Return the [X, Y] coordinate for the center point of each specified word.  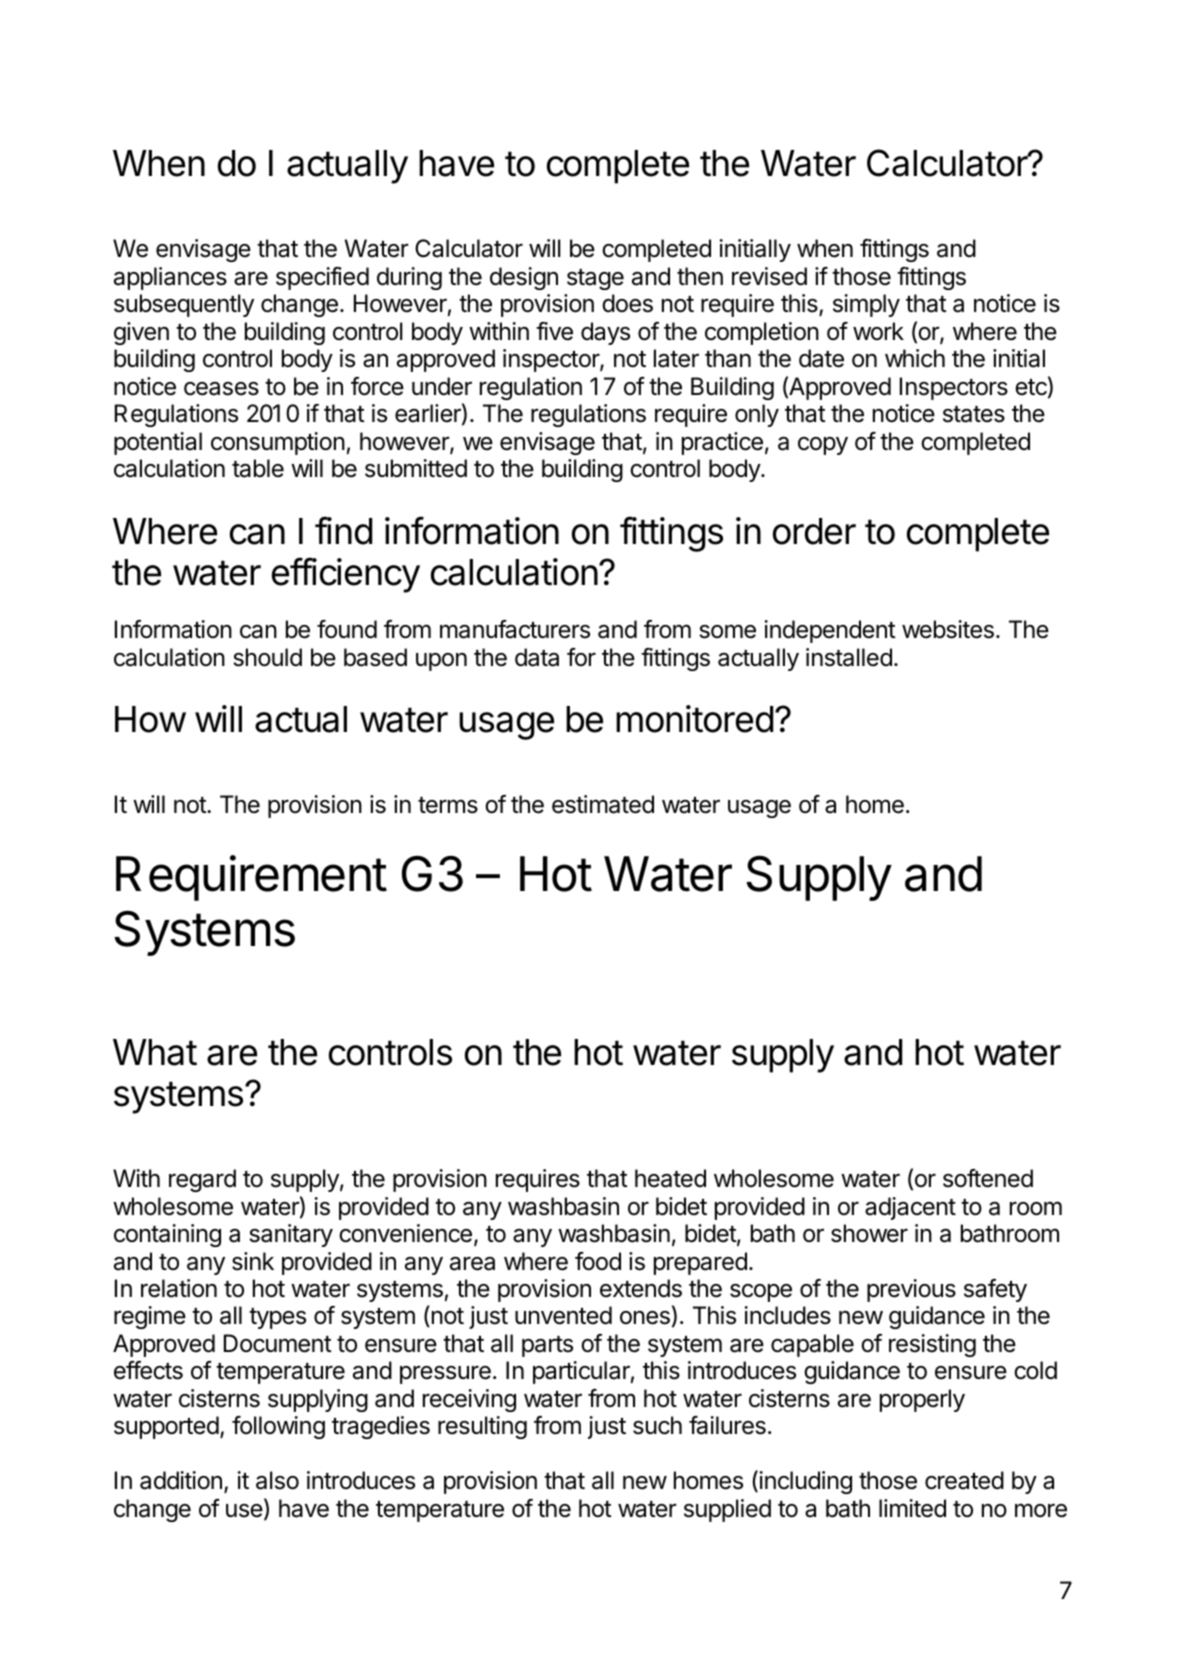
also [277, 1480]
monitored [694, 719]
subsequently [184, 305]
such [657, 1425]
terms [448, 805]
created [964, 1480]
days [605, 333]
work [878, 331]
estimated [603, 804]
